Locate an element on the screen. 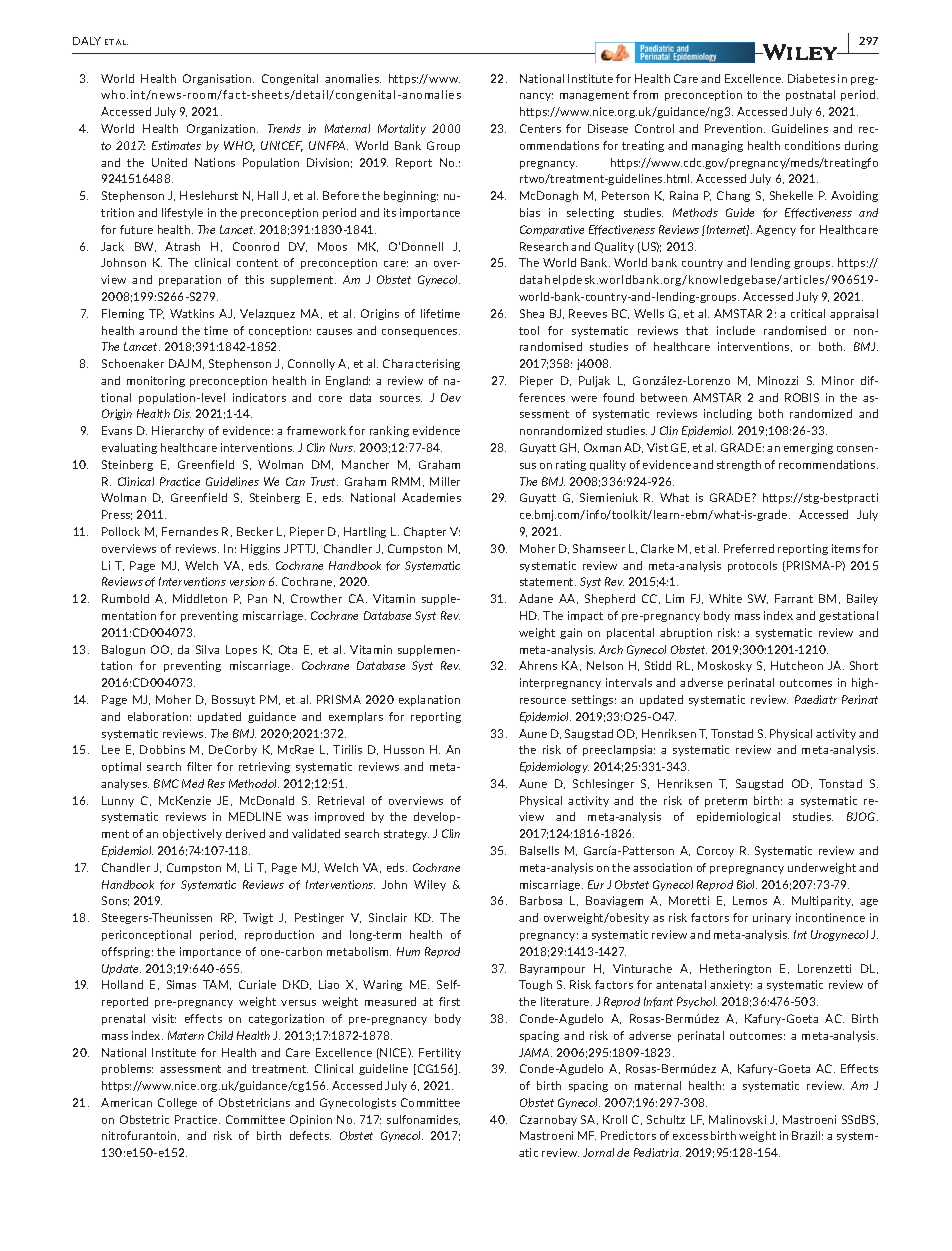 The width and height of the screenshot is (952, 1251). College is located at coordinates (177, 1103).
